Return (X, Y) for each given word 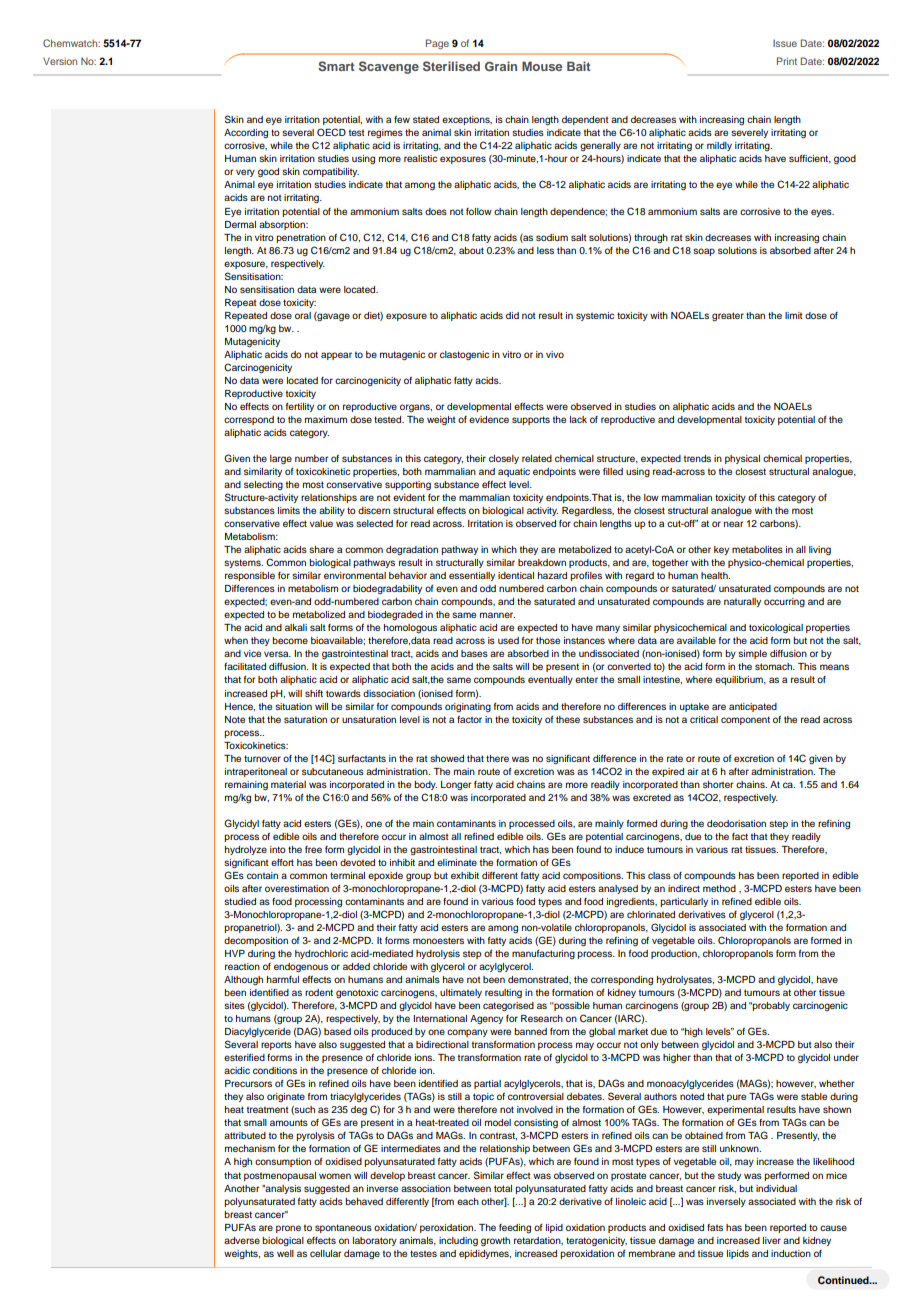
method (719, 888)
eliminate (457, 862)
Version (60, 61)
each (468, 1201)
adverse (242, 1240)
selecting (263, 485)
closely (504, 459)
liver (772, 1240)
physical (742, 459)
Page (437, 44)
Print (787, 61)
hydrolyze (246, 850)
